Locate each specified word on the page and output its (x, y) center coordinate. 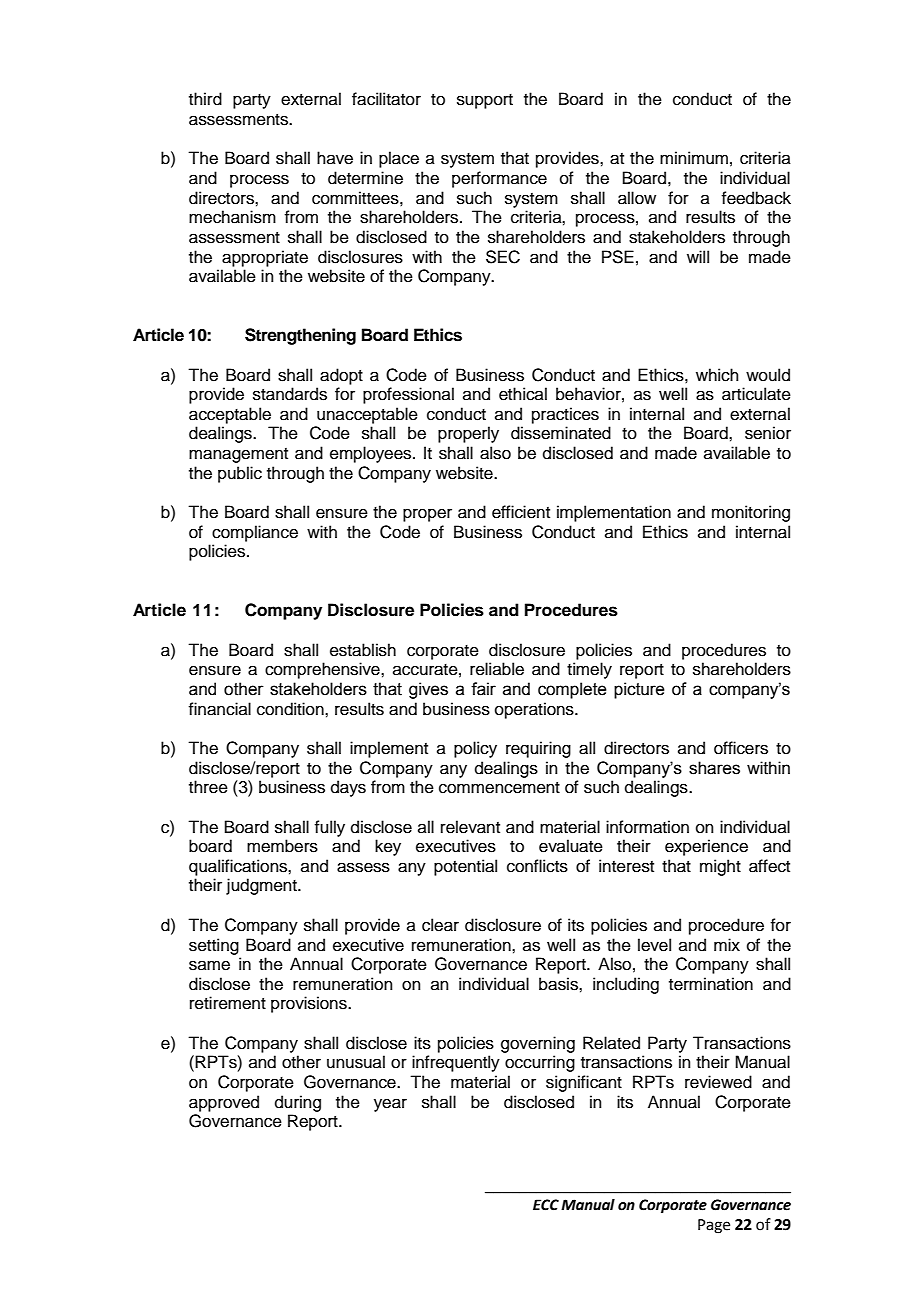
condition (291, 709)
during (298, 1103)
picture (639, 690)
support (485, 101)
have (335, 158)
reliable (497, 669)
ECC (546, 1205)
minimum (694, 158)
